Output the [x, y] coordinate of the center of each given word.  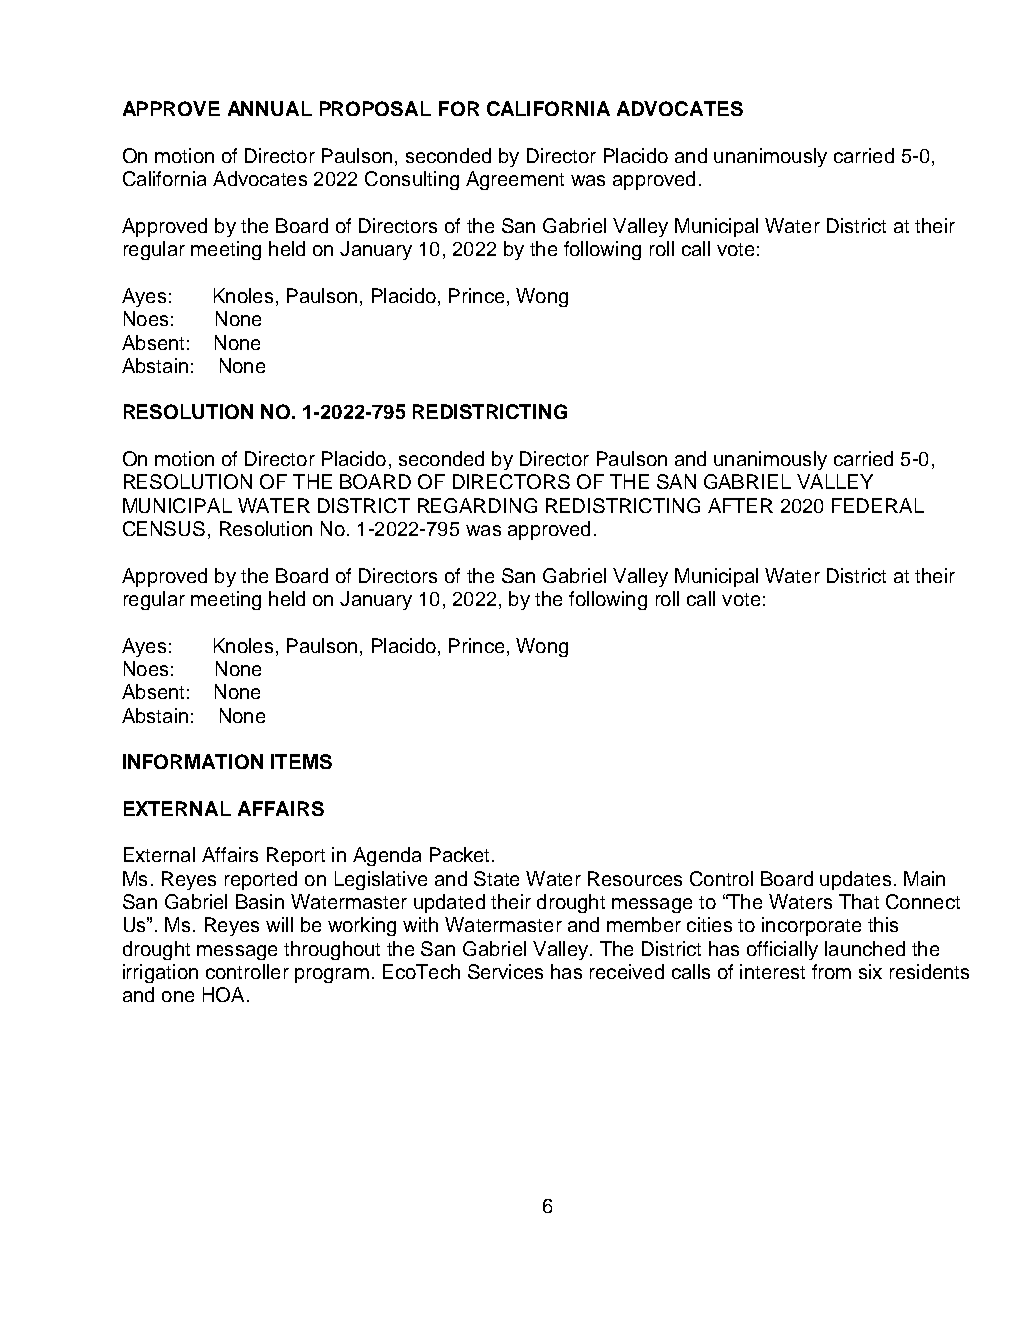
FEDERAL [878, 505]
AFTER [740, 505]
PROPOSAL [375, 108]
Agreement [515, 180]
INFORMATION [193, 761]
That [859, 901]
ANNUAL [270, 108]
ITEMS [301, 761]
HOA [223, 994]
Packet [459, 854]
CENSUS [164, 528]
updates [855, 880]
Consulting [412, 180]
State [496, 878]
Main [924, 878]
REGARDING [477, 505]
